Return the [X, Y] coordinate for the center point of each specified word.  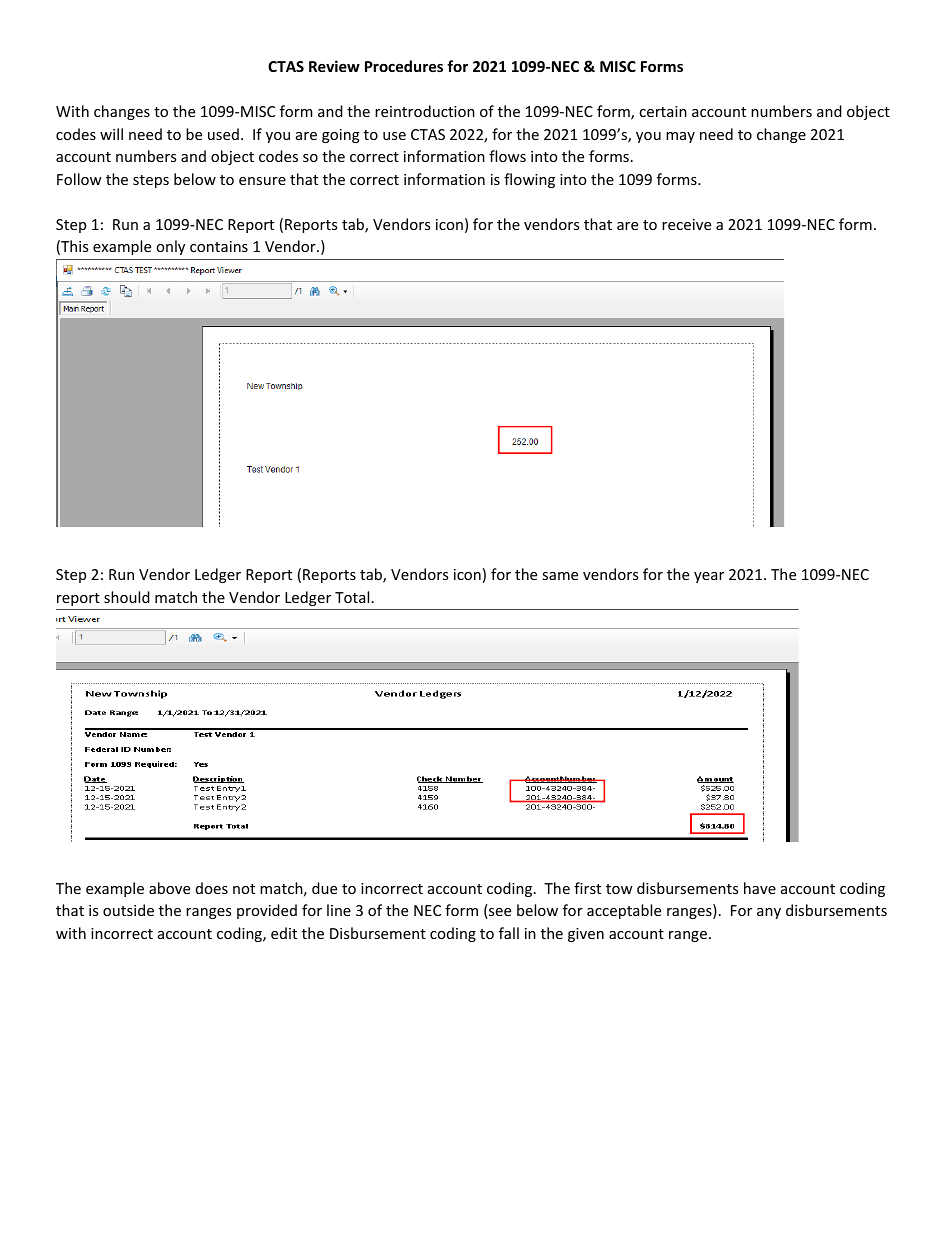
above [169, 888]
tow [619, 889]
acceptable [624, 911]
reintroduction [425, 111]
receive [686, 224]
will [111, 134]
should [127, 597]
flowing [529, 180]
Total [352, 597]
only [170, 247]
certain [663, 111]
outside [128, 910]
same [560, 576]
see [499, 913]
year [709, 577]
